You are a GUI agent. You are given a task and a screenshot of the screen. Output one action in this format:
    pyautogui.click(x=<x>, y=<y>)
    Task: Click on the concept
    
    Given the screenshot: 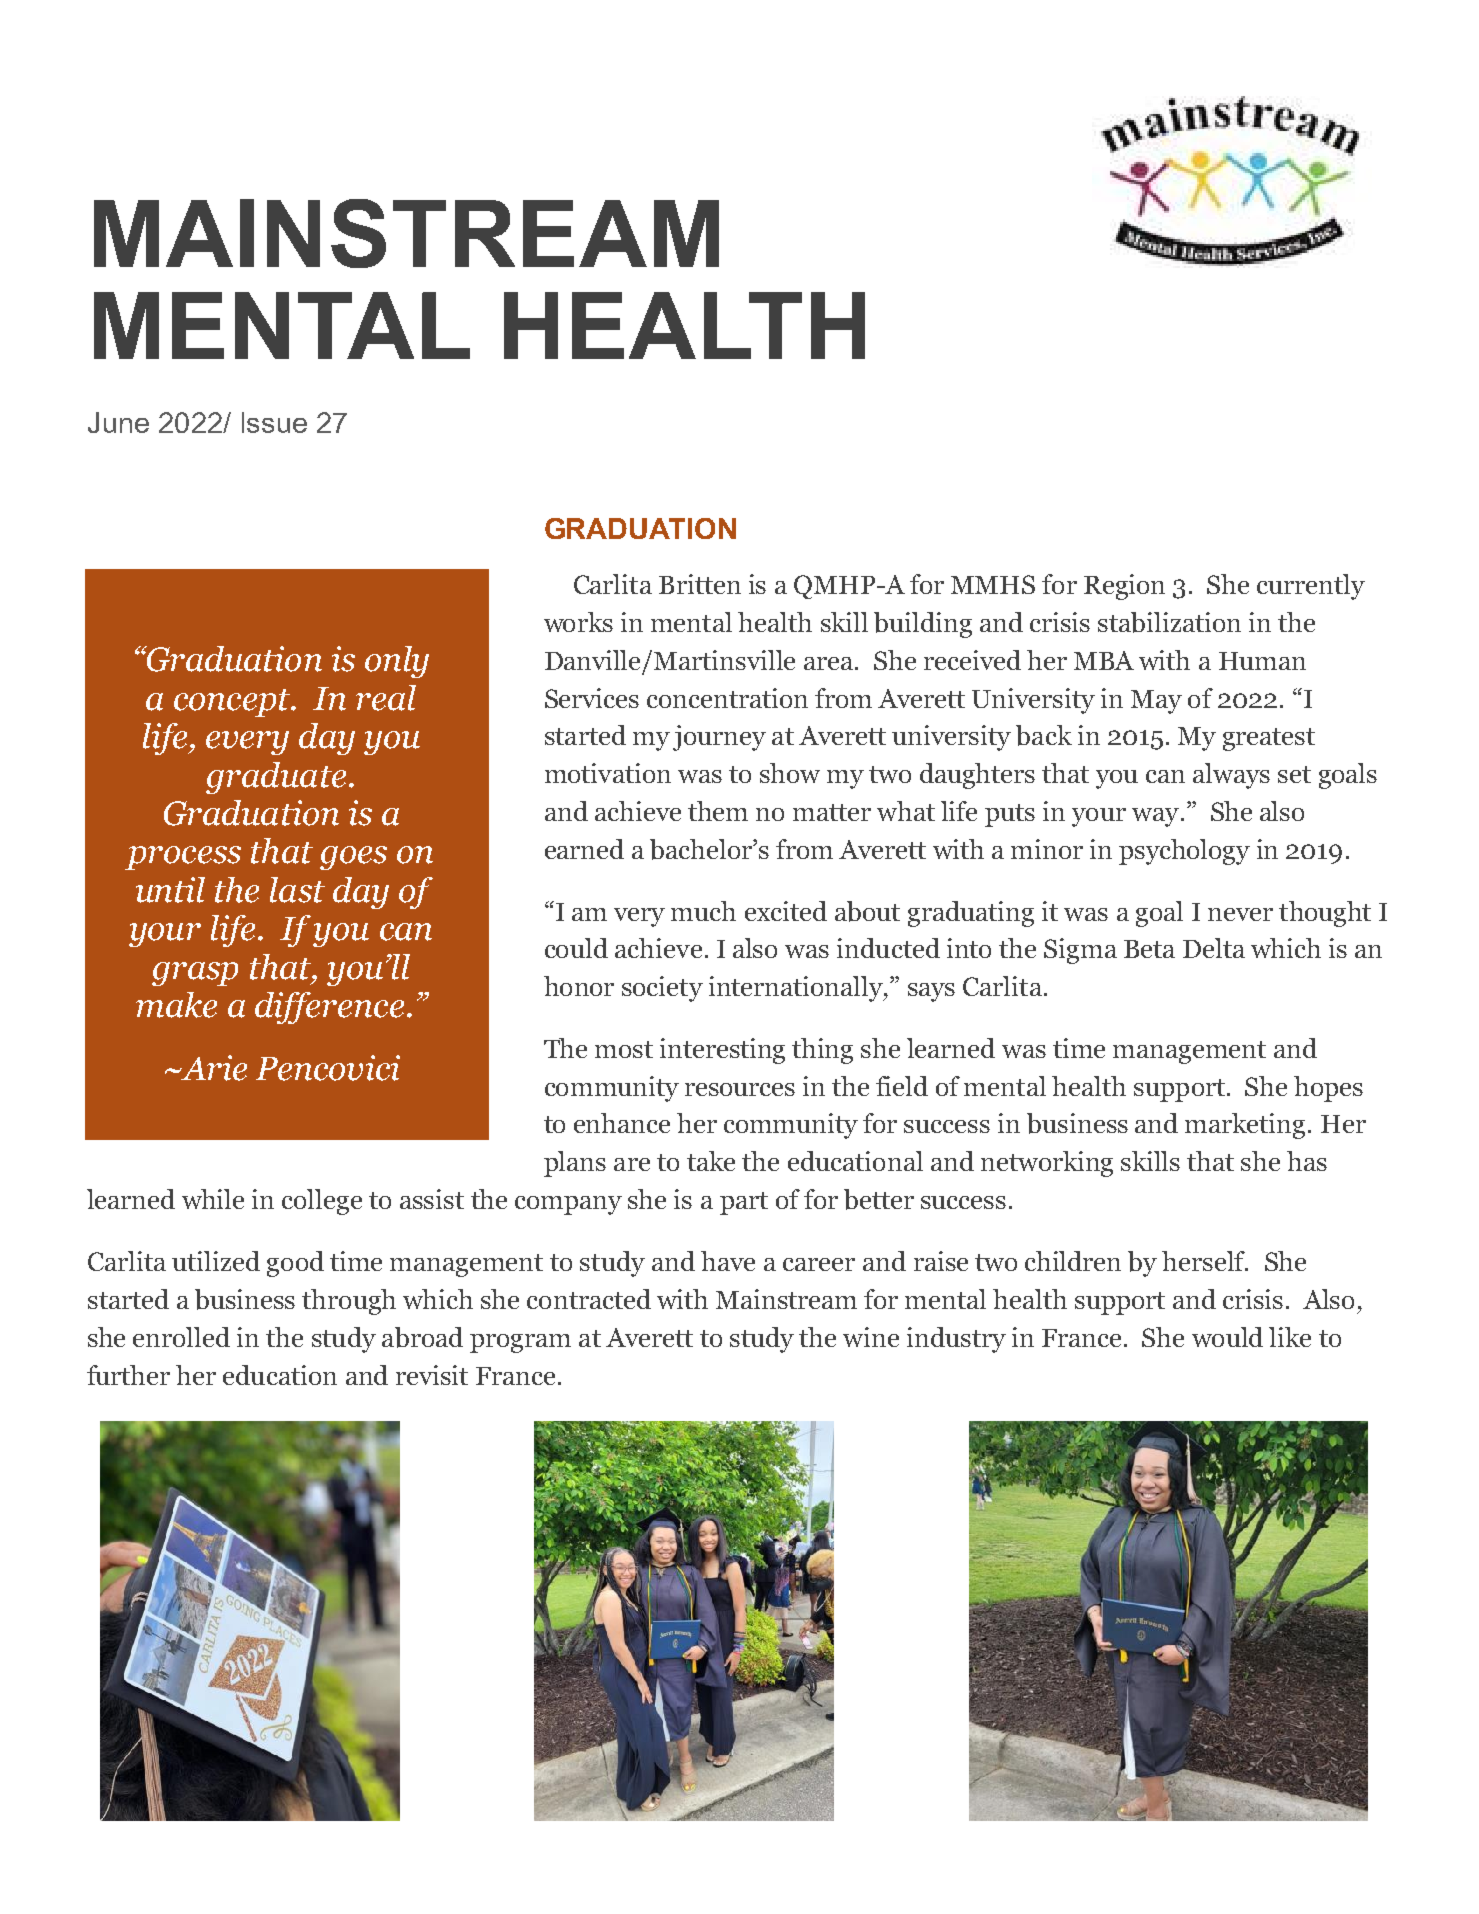 What is the action you would take?
    pyautogui.click(x=233, y=703)
